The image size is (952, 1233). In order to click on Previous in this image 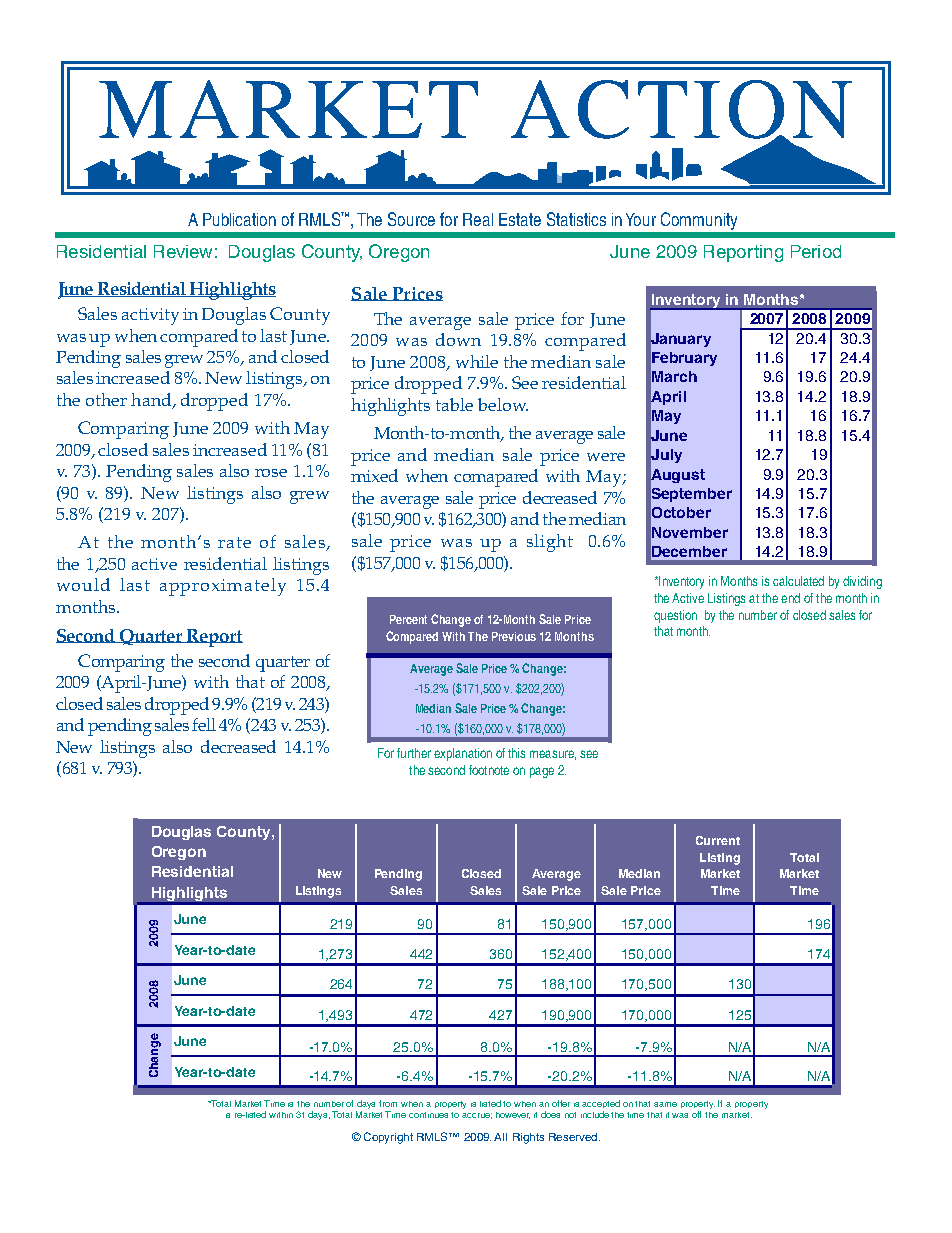, I will do `click(514, 636)`.
